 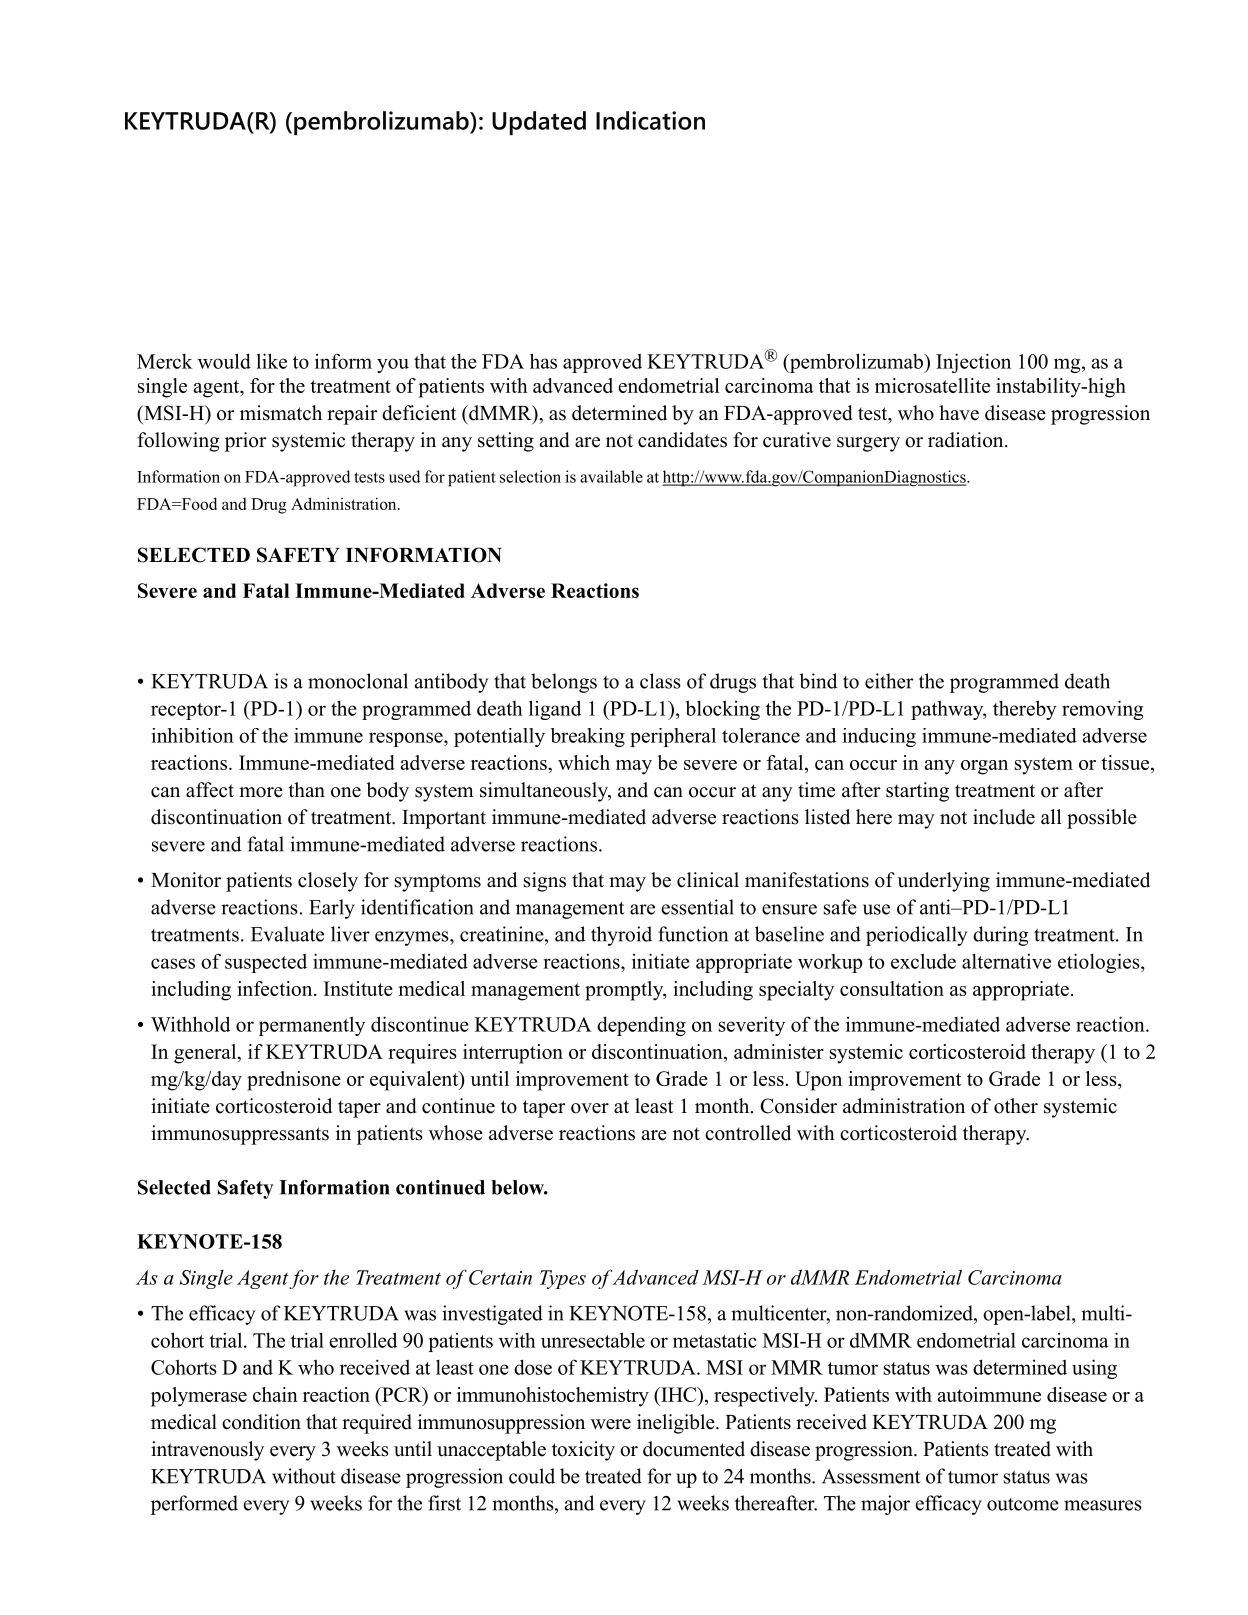 I want to click on prednisone, so click(x=294, y=1081).
